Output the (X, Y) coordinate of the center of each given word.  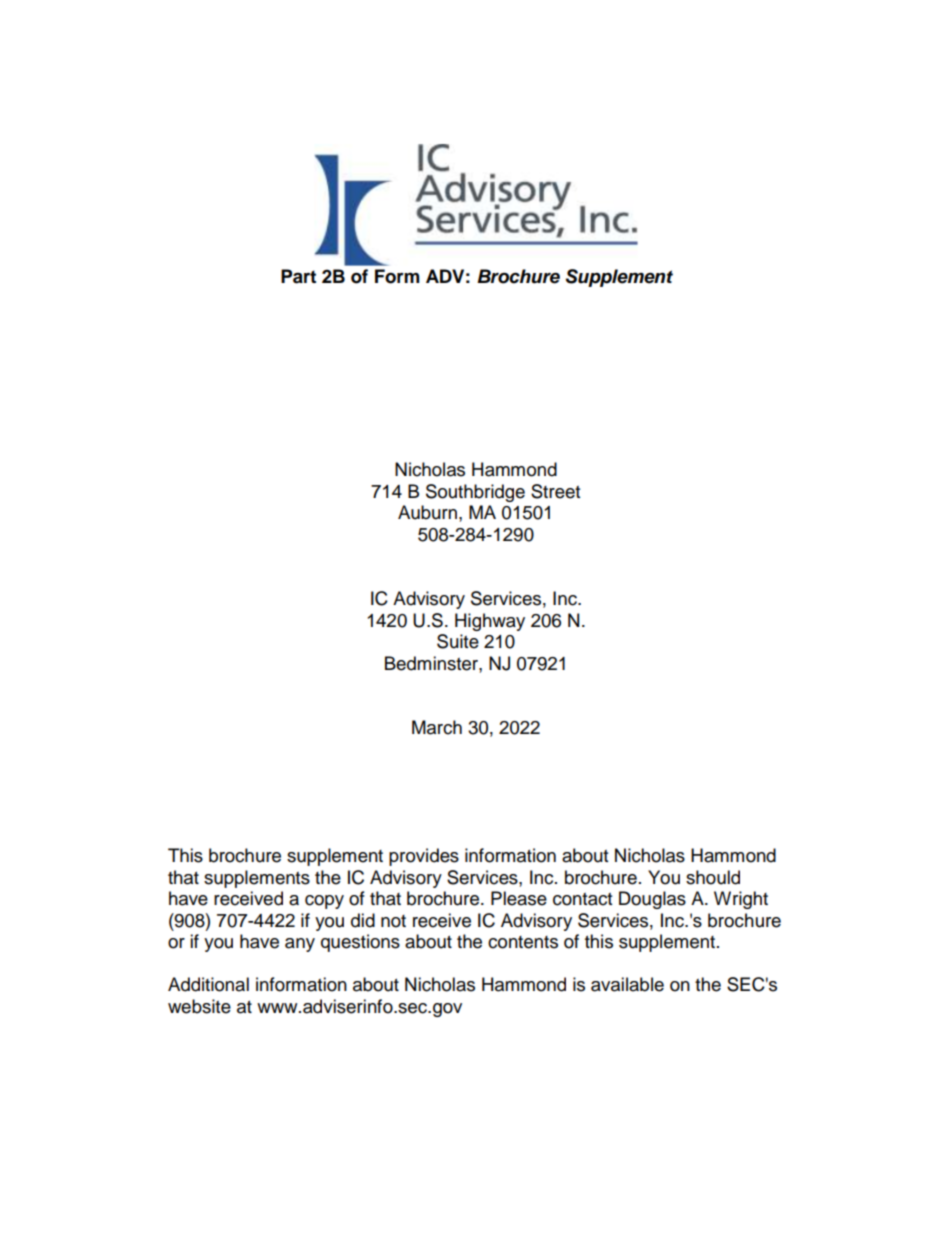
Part (298, 276)
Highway (490, 622)
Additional (208, 984)
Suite (458, 641)
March (437, 727)
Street (555, 491)
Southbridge (475, 493)
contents (523, 942)
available (627, 984)
